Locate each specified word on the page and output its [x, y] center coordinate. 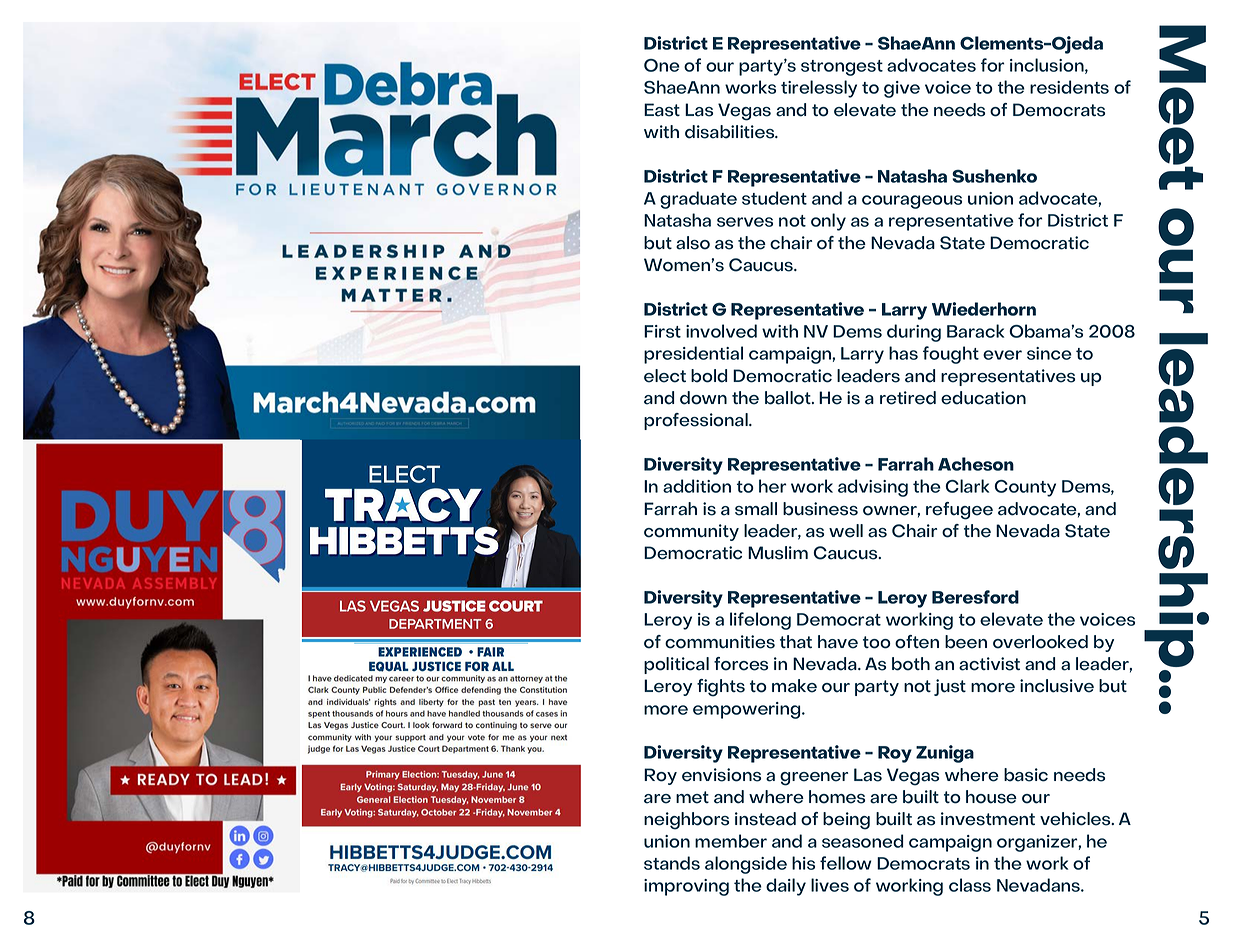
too [877, 642]
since [1049, 353]
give [902, 89]
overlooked [1040, 642]
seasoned [862, 841]
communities [720, 642]
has [903, 353]
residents [1069, 87]
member [731, 841]
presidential [693, 355]
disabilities [731, 132]
